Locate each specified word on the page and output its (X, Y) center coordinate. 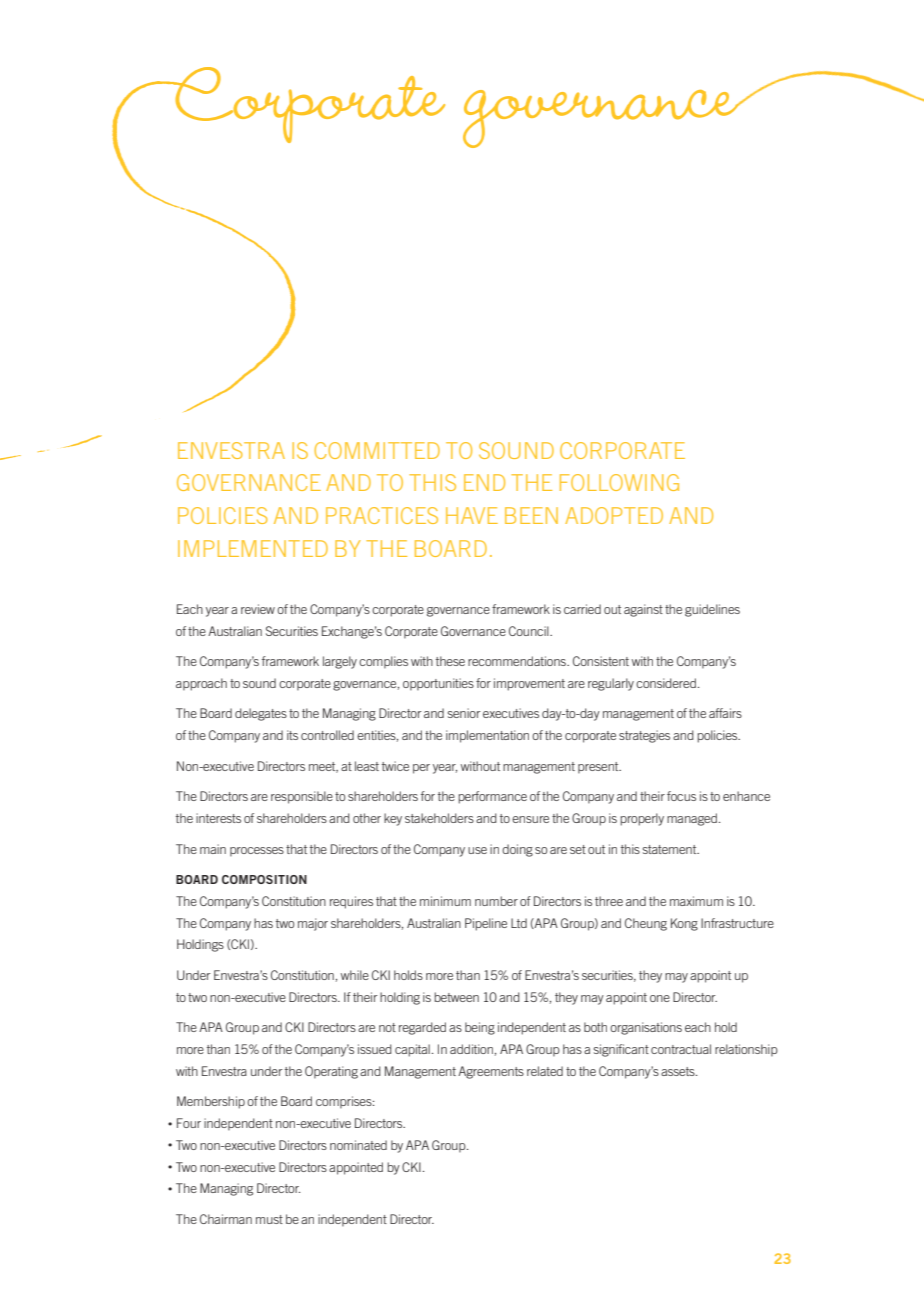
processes (257, 852)
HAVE (472, 515)
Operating (331, 1072)
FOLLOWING (619, 482)
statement (671, 849)
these (450, 661)
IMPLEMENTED (253, 548)
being (480, 1028)
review (258, 609)
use (477, 850)
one (660, 998)
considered (666, 683)
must (269, 1219)
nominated (358, 1145)
